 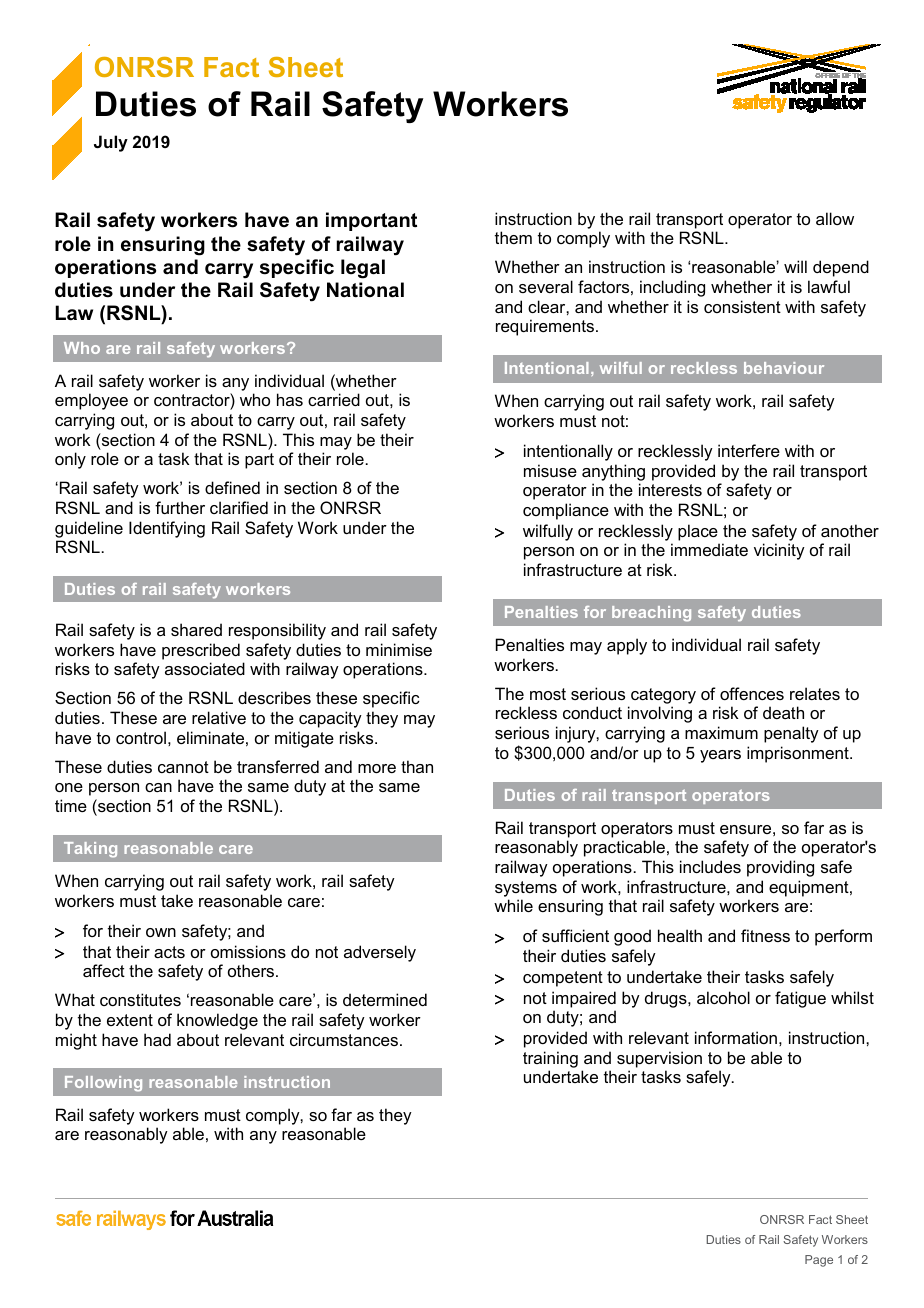 What do you see at coordinates (550, 1059) in the document?
I see `training` at bounding box center [550, 1059].
